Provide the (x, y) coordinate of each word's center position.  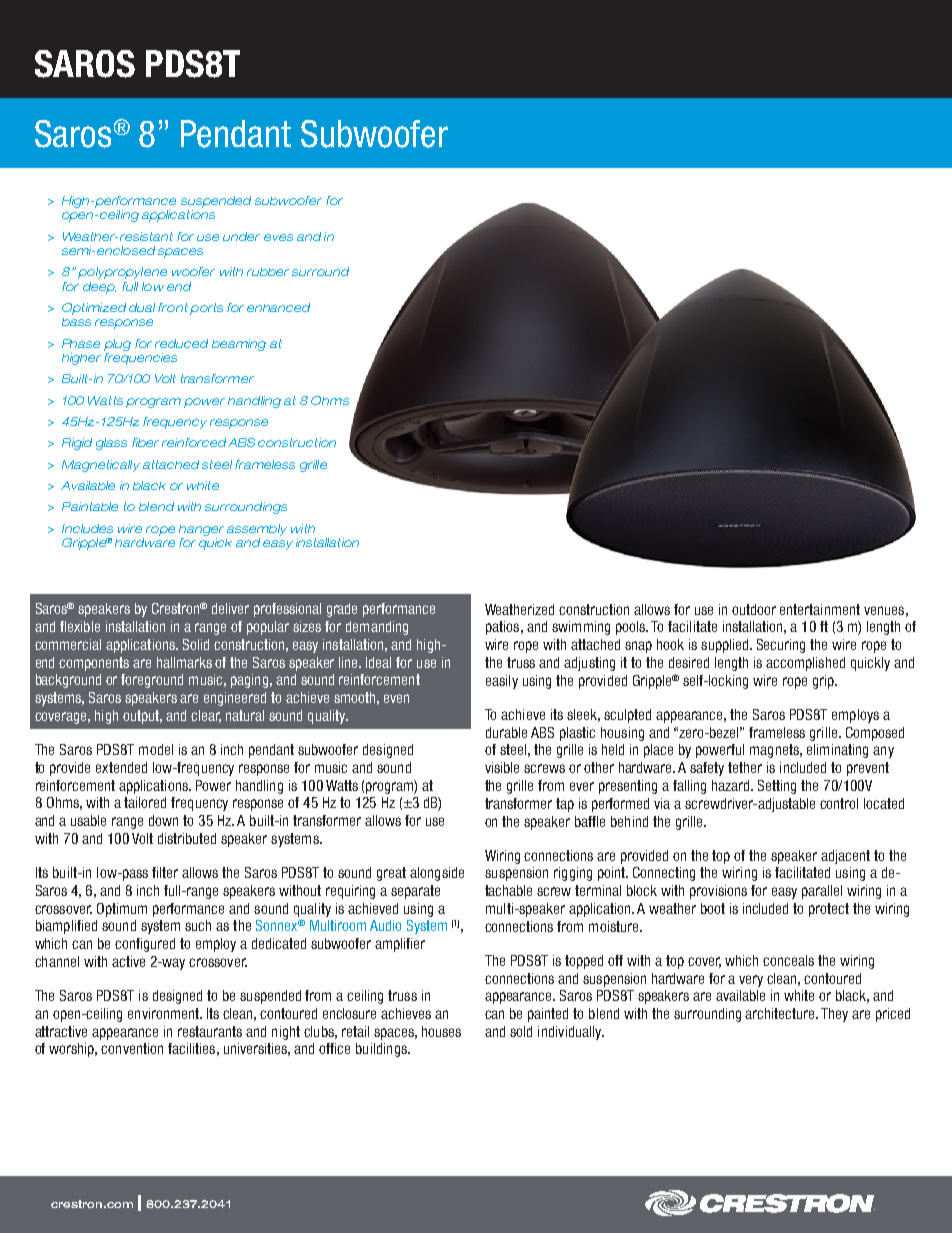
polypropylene (122, 273)
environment (165, 1013)
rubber (268, 272)
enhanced (278, 307)
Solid (196, 644)
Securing (781, 646)
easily (502, 682)
